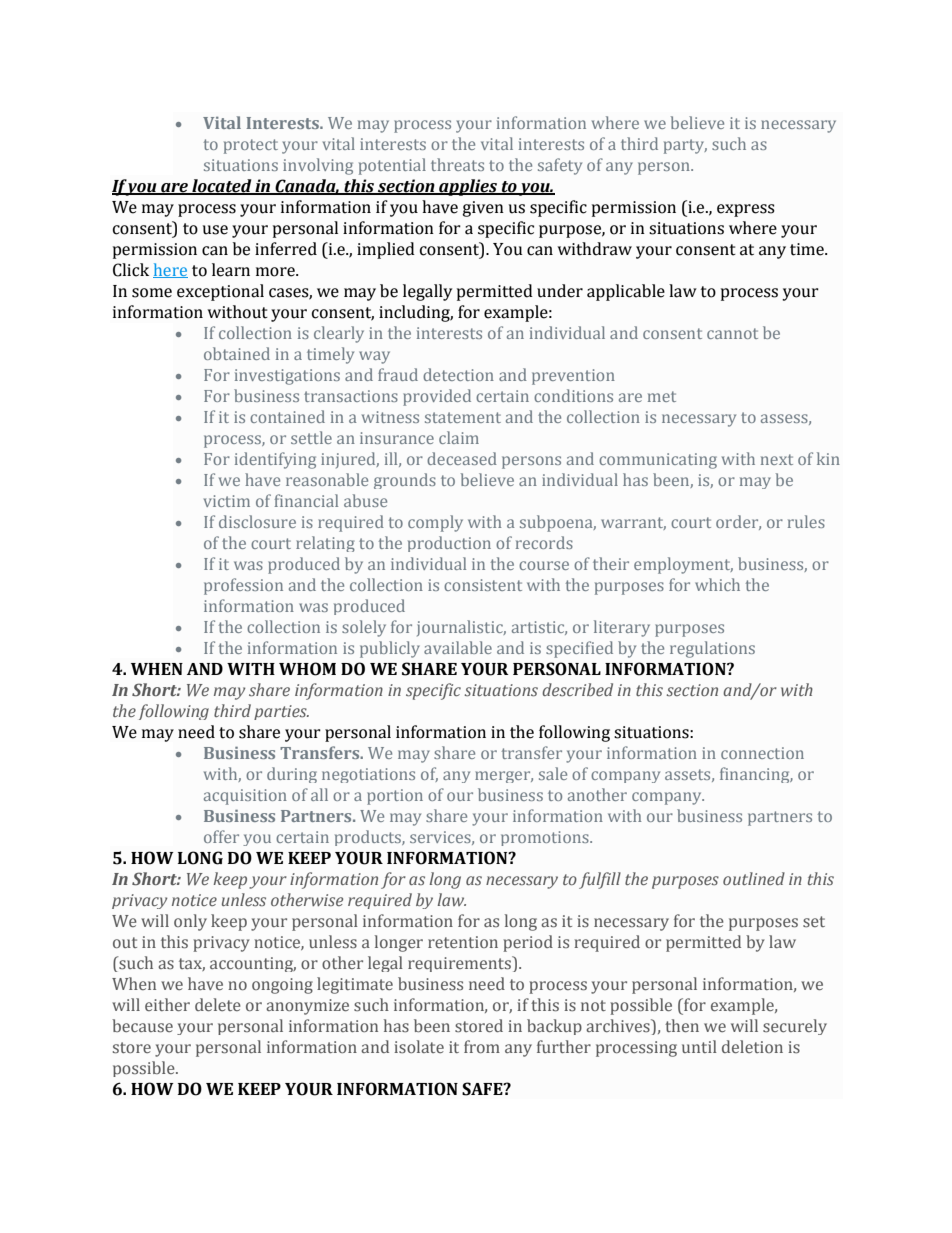 This screenshot has height=1233, width=952. I want to click on express, so click(746, 210).
